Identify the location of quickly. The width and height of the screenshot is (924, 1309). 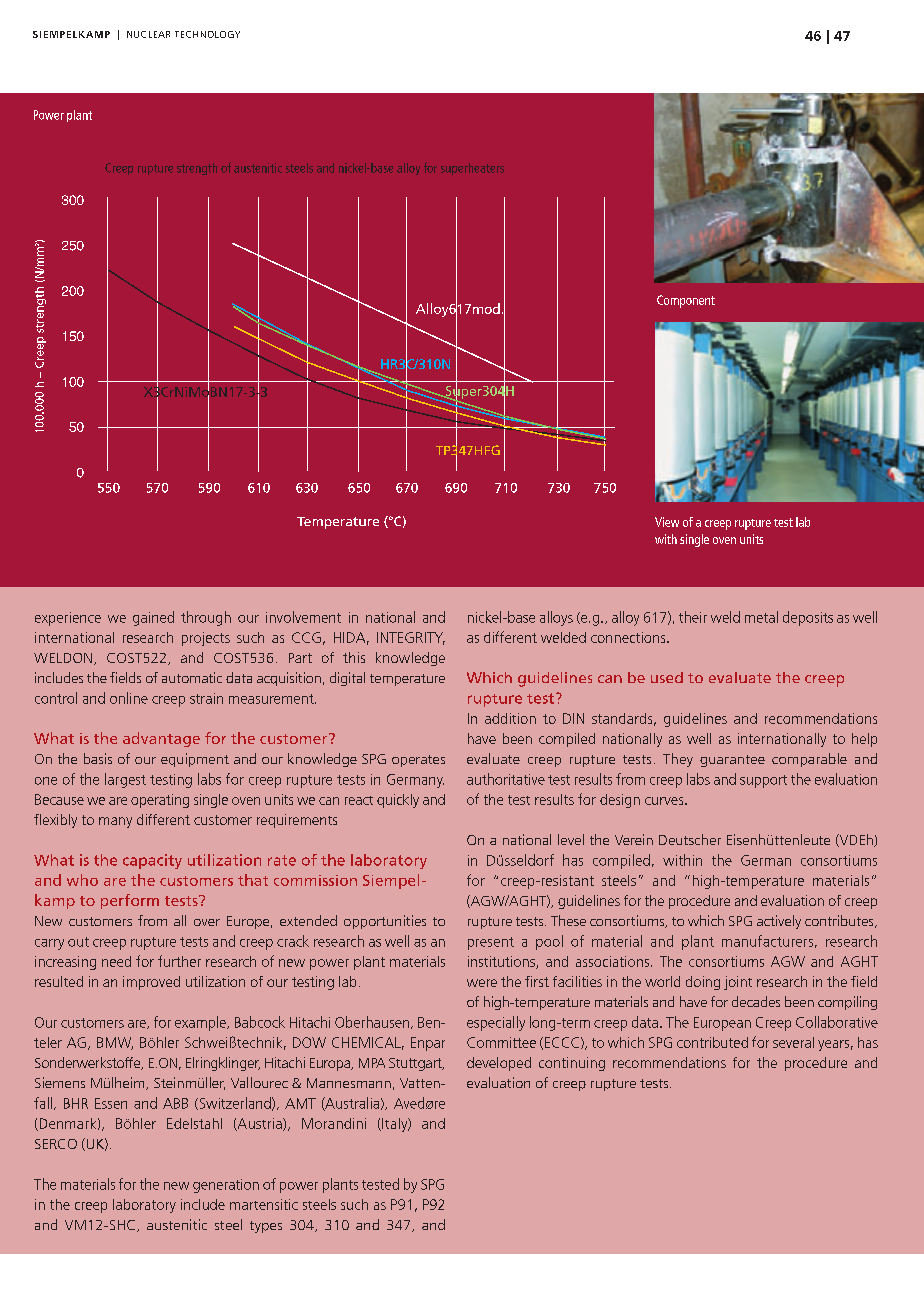
(398, 801).
